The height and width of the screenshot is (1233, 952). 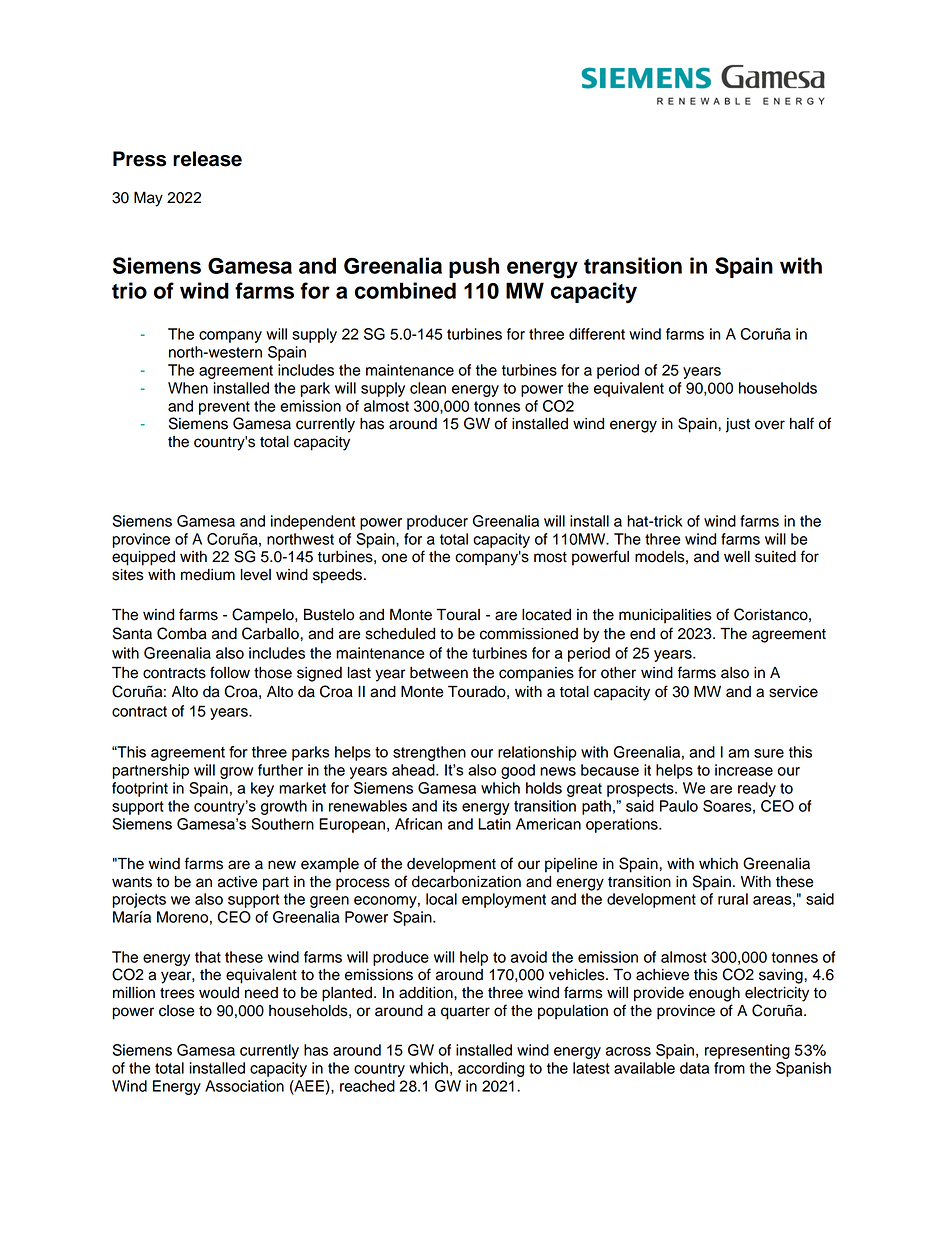 I want to click on clean, so click(x=428, y=388).
